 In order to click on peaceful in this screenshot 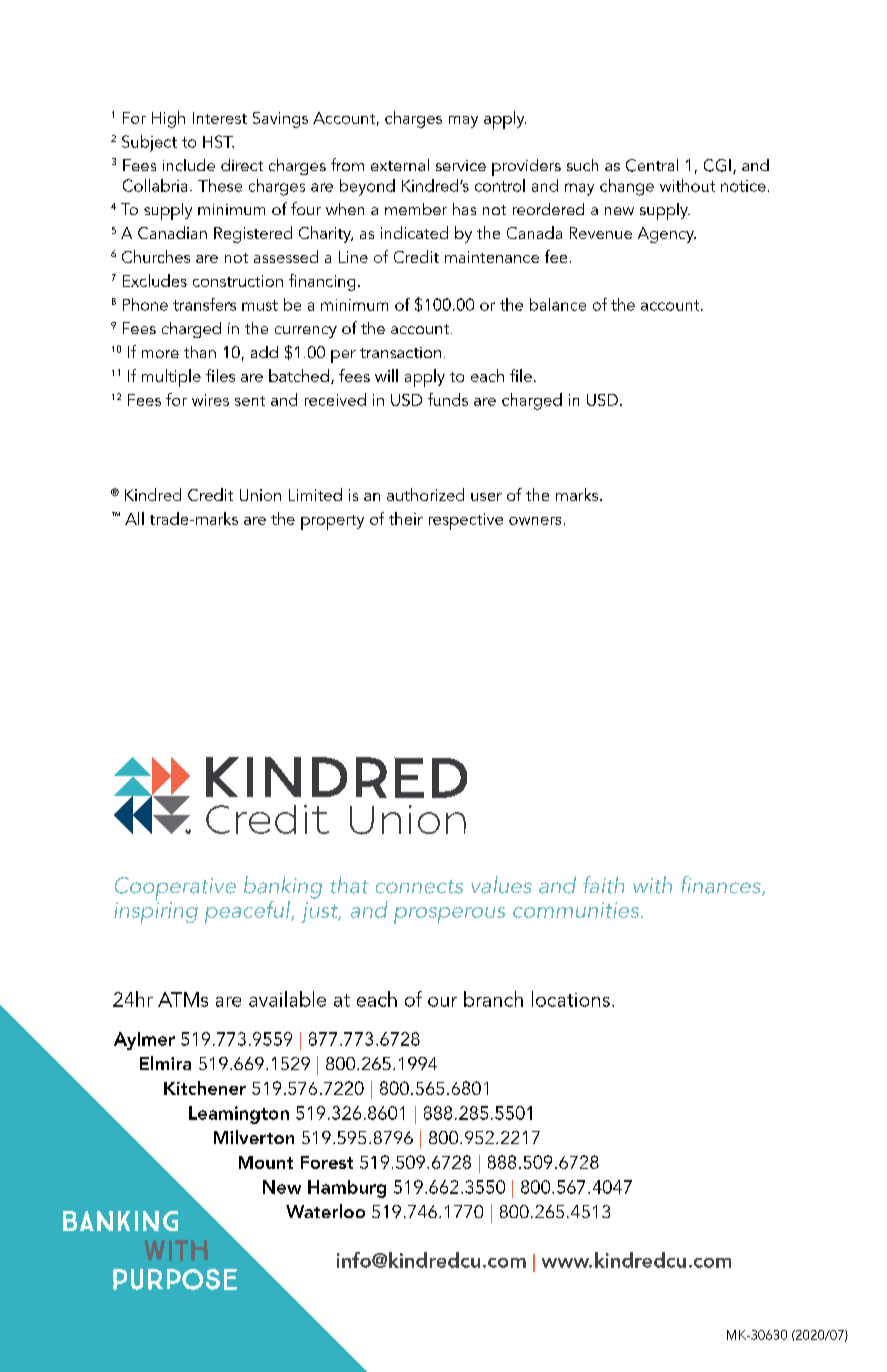, I will do `click(248, 912)`.
